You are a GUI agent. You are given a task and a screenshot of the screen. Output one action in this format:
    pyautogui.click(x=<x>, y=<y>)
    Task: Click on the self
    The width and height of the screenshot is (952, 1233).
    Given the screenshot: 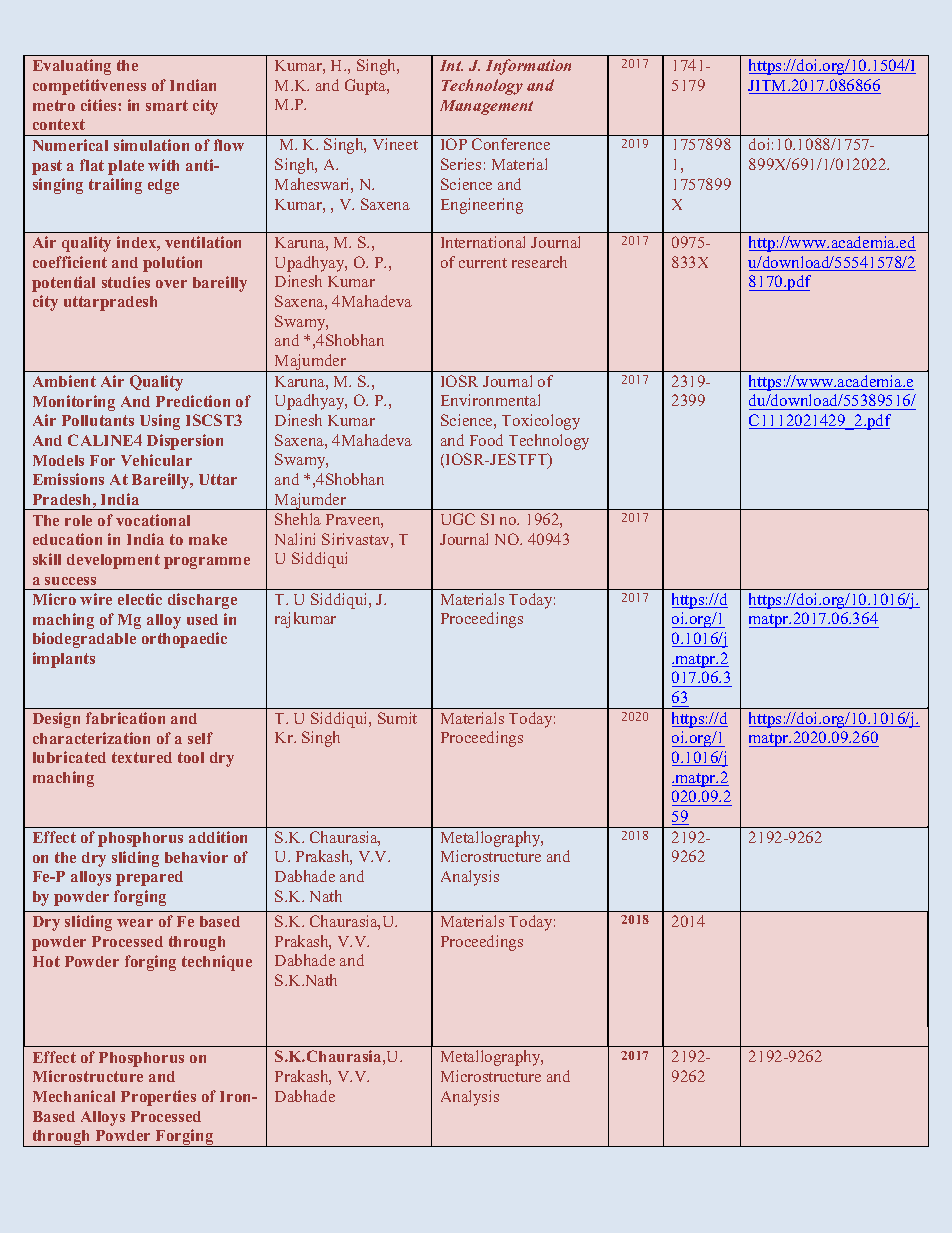 What is the action you would take?
    pyautogui.click(x=200, y=738)
